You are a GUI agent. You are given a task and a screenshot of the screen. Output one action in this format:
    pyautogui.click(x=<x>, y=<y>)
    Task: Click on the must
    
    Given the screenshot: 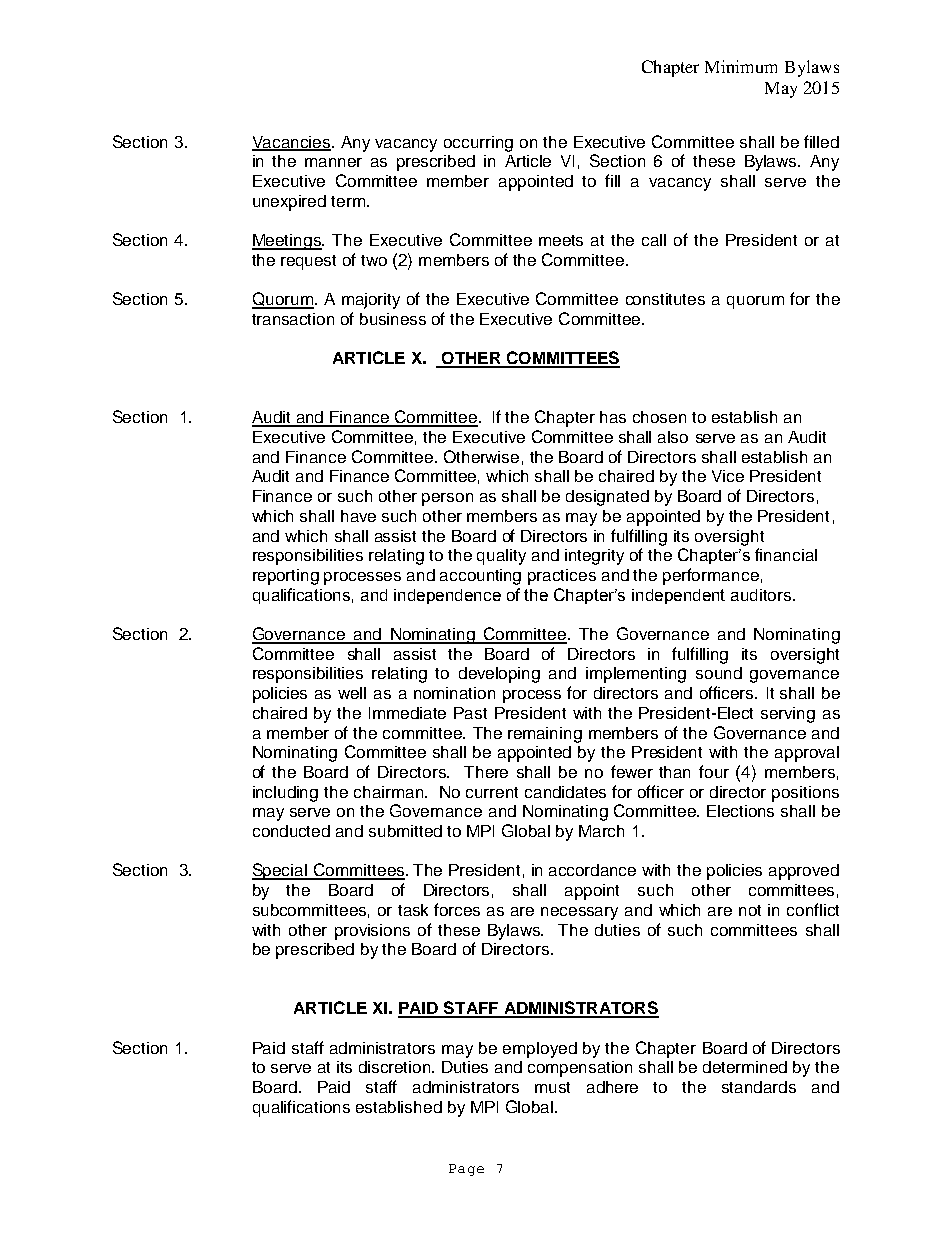 What is the action you would take?
    pyautogui.click(x=552, y=1087)
